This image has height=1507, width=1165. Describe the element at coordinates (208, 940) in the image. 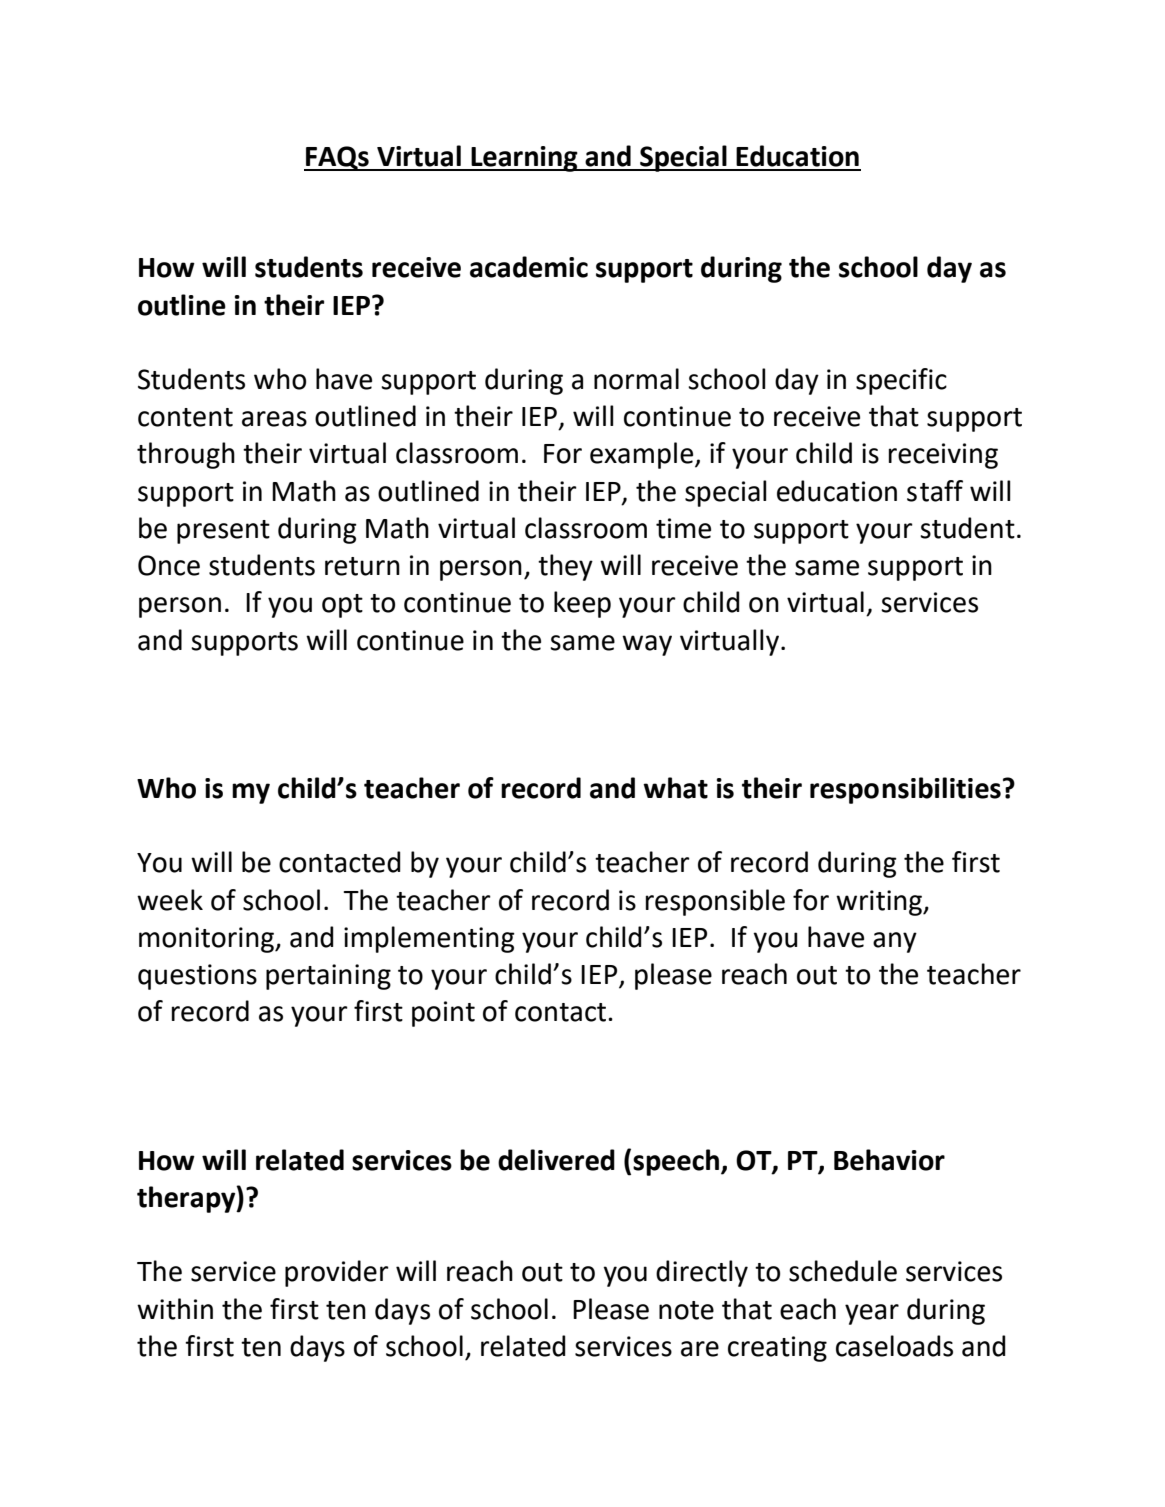

I see `monitoring` at that location.
